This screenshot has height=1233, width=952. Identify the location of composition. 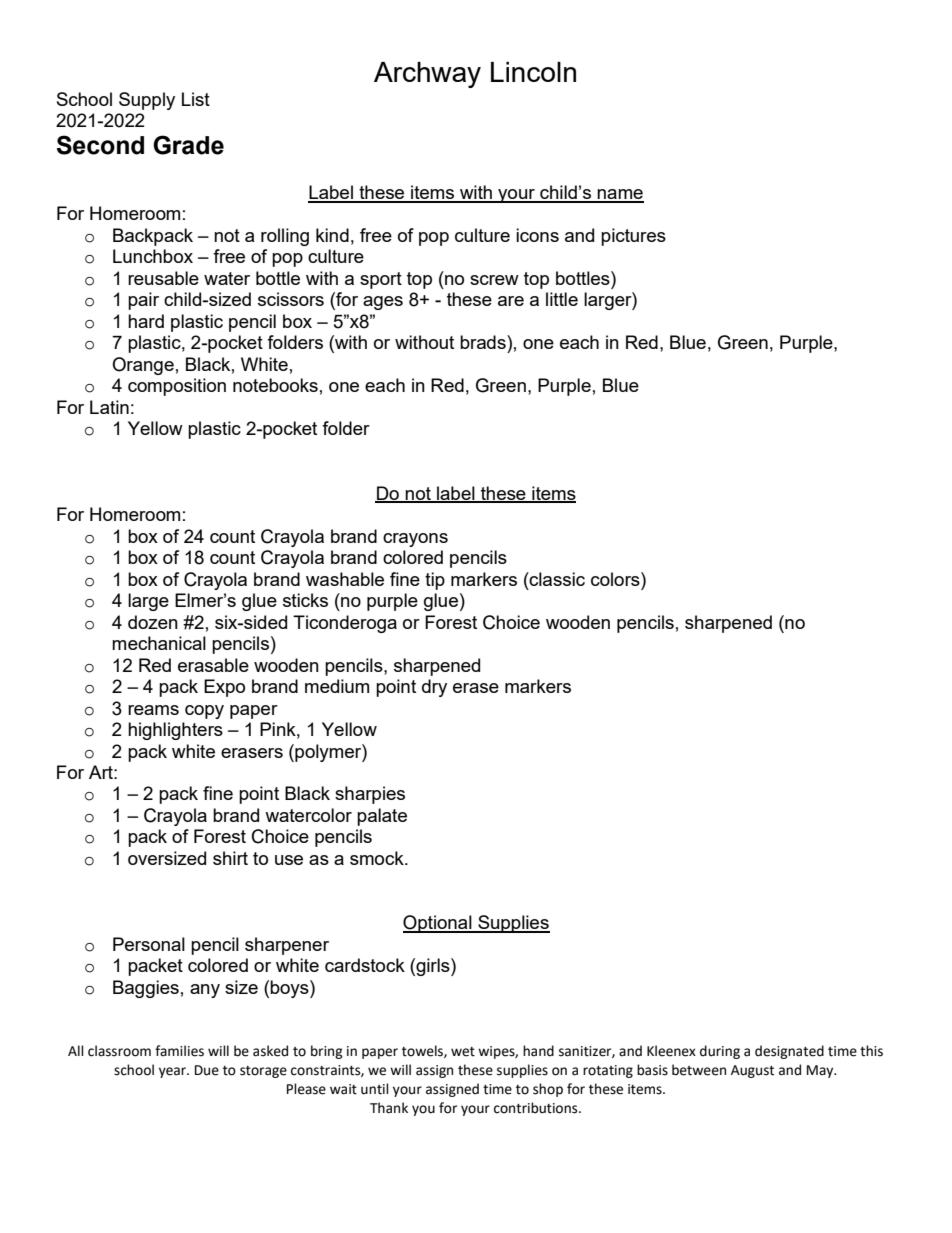
(177, 387).
